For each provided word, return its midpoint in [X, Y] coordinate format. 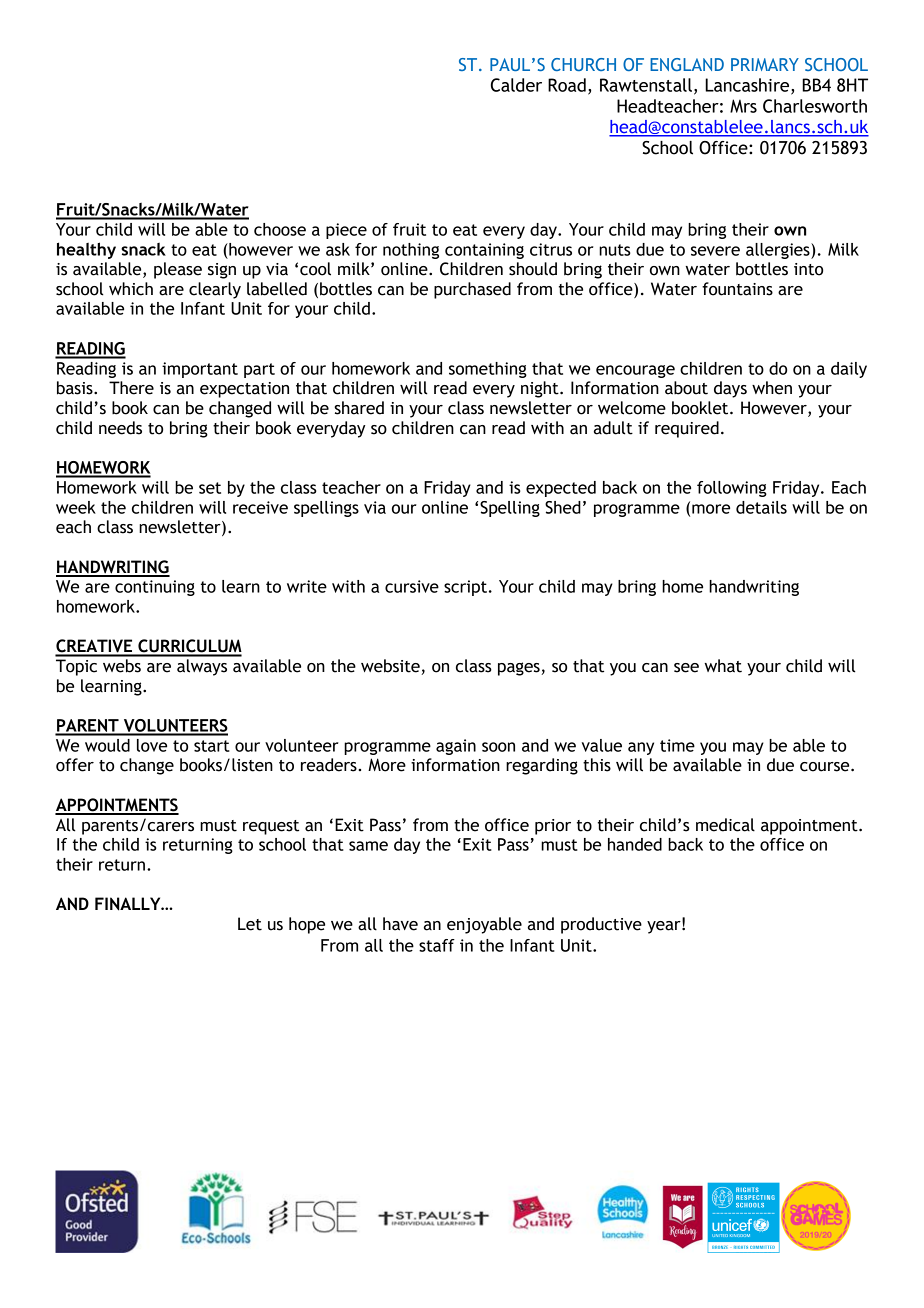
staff [437, 945]
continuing [155, 588]
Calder [516, 85]
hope [307, 925]
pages [520, 669]
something [488, 370]
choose [280, 229]
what [723, 666]
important [200, 370]
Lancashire [748, 86]
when [772, 388]
